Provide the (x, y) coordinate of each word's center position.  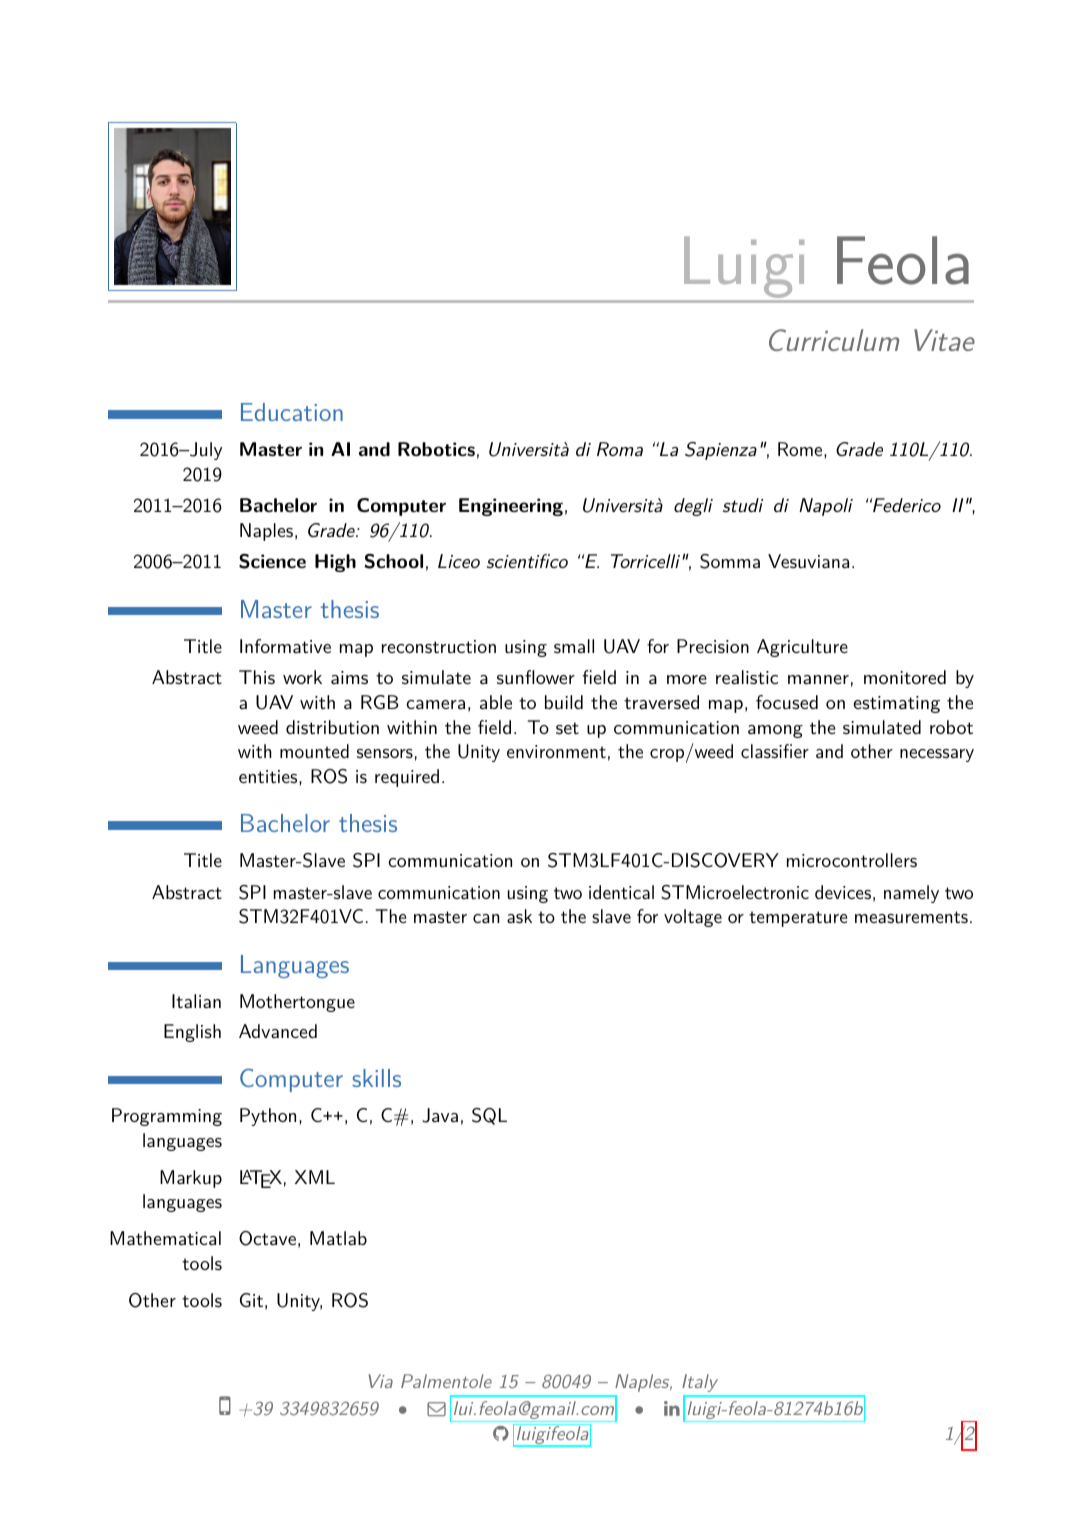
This (257, 677)
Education (292, 412)
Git (251, 1300)
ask (519, 916)
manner (818, 679)
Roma (620, 449)
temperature (798, 919)
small (574, 646)
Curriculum (834, 340)
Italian (196, 1001)
